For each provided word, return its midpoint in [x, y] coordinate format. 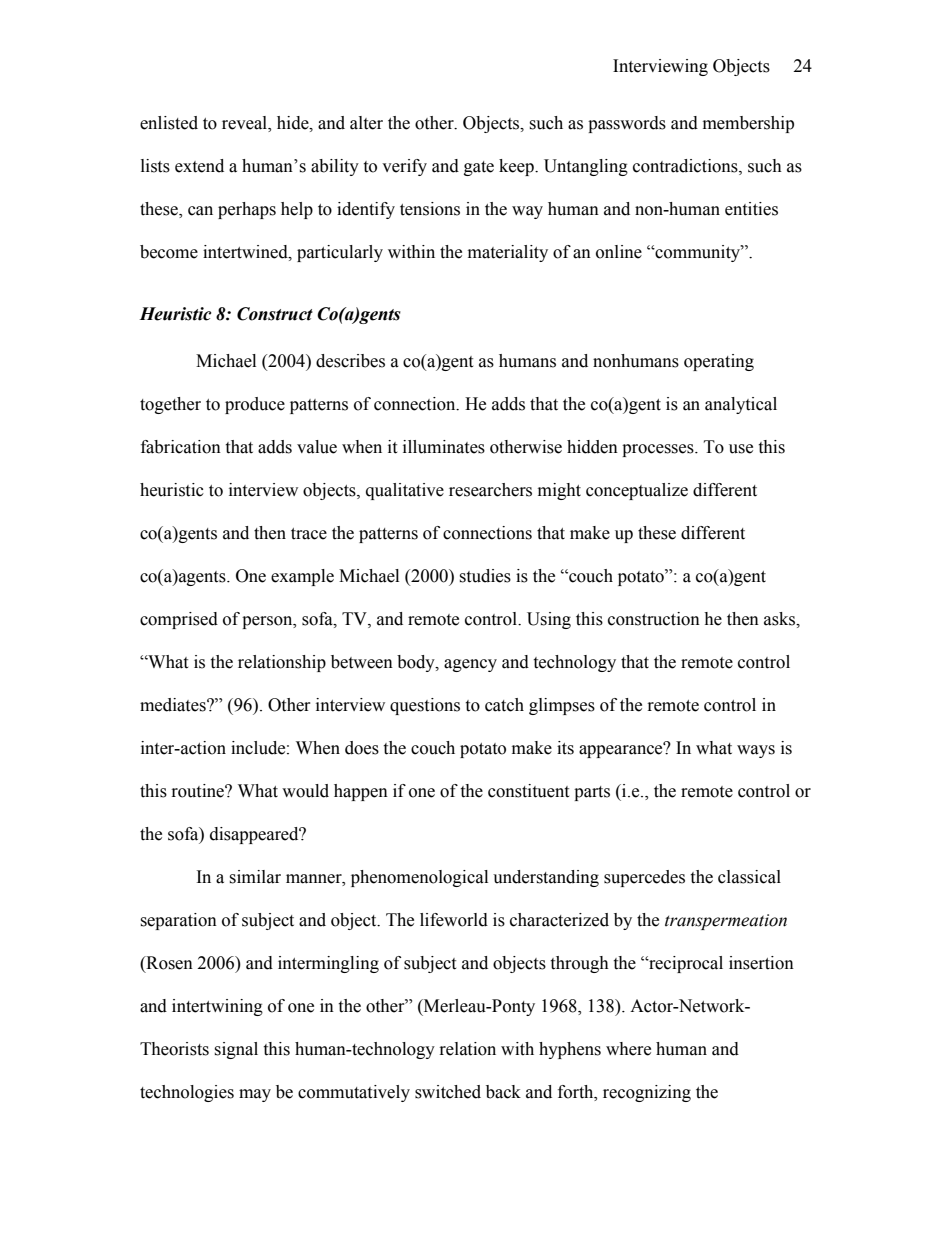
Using [549, 620]
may [255, 1095]
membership [748, 124]
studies [485, 576]
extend [199, 166]
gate [479, 168]
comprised [179, 620]
